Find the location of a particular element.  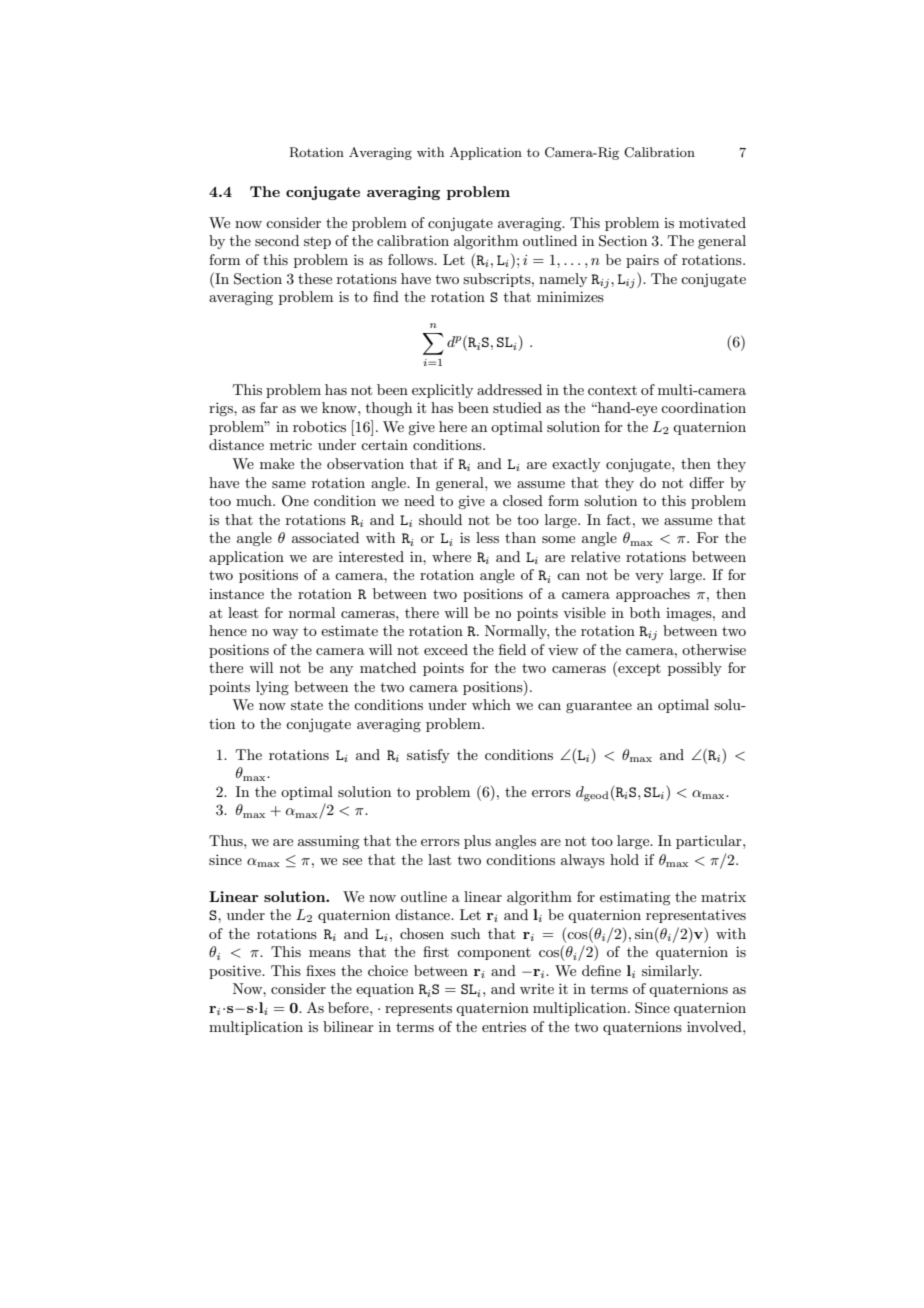

similarly is located at coordinates (672, 972).
